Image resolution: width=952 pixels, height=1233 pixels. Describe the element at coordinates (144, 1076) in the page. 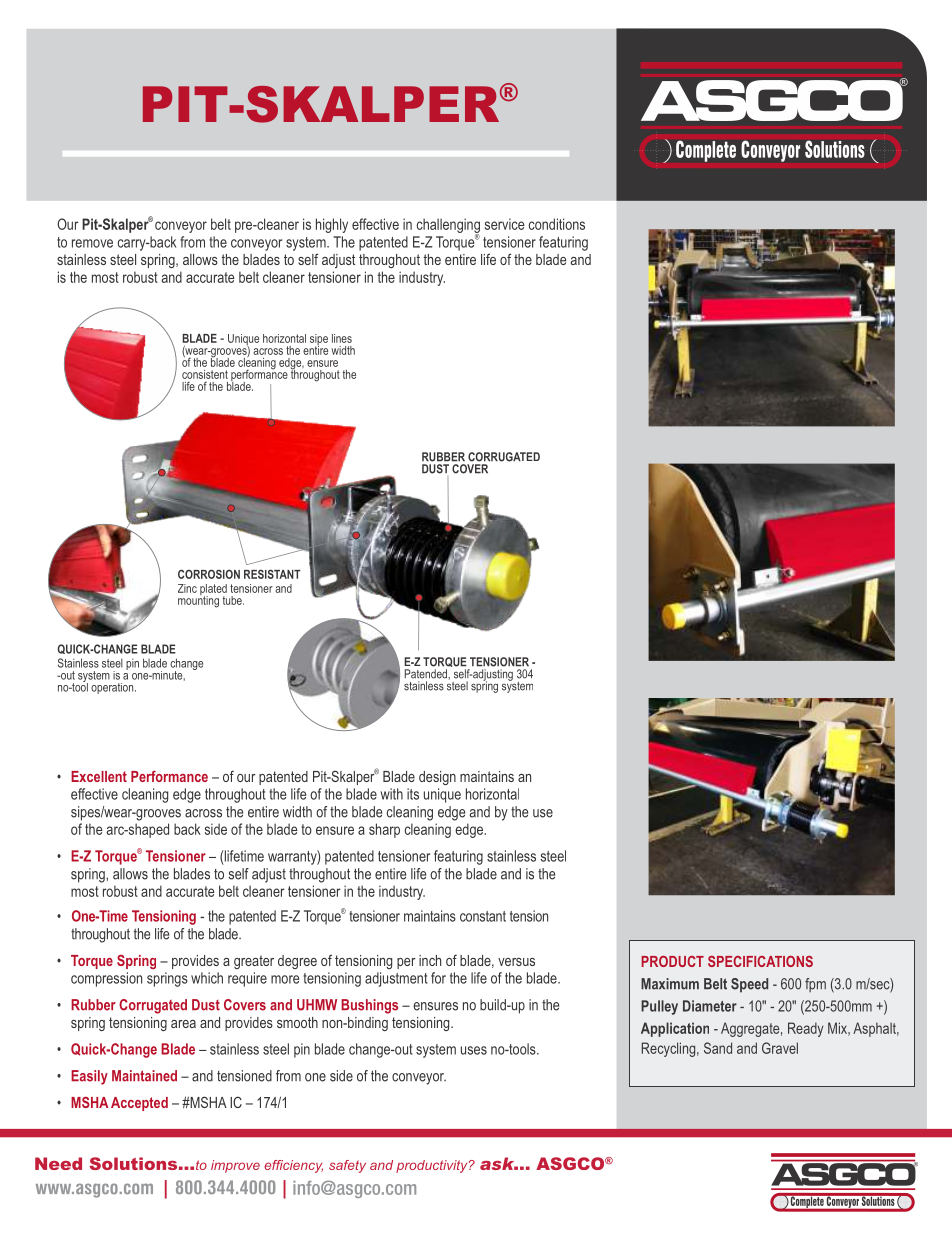

I see `Maintained` at that location.
